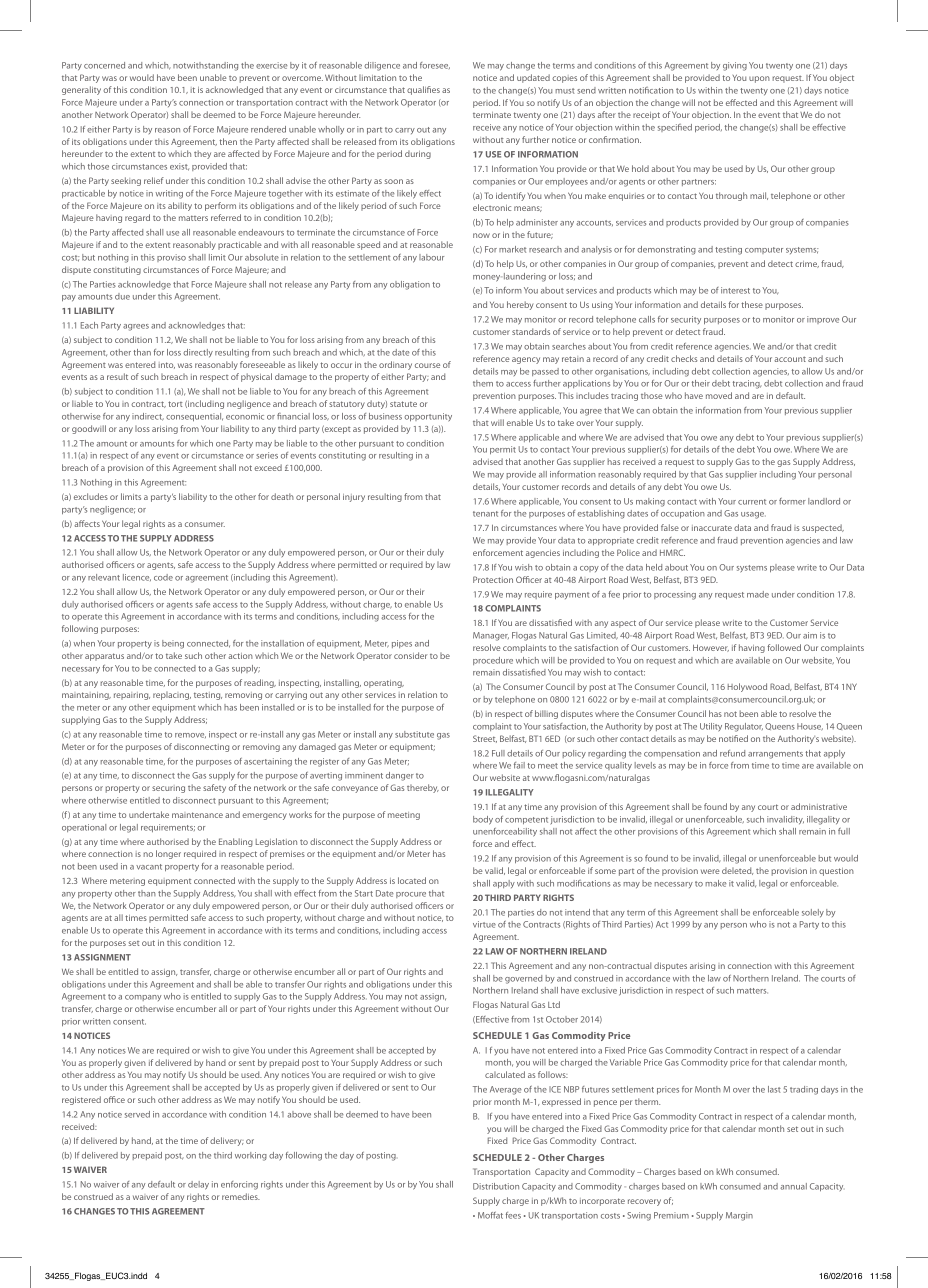  I want to click on consequential, so click(194, 417).
